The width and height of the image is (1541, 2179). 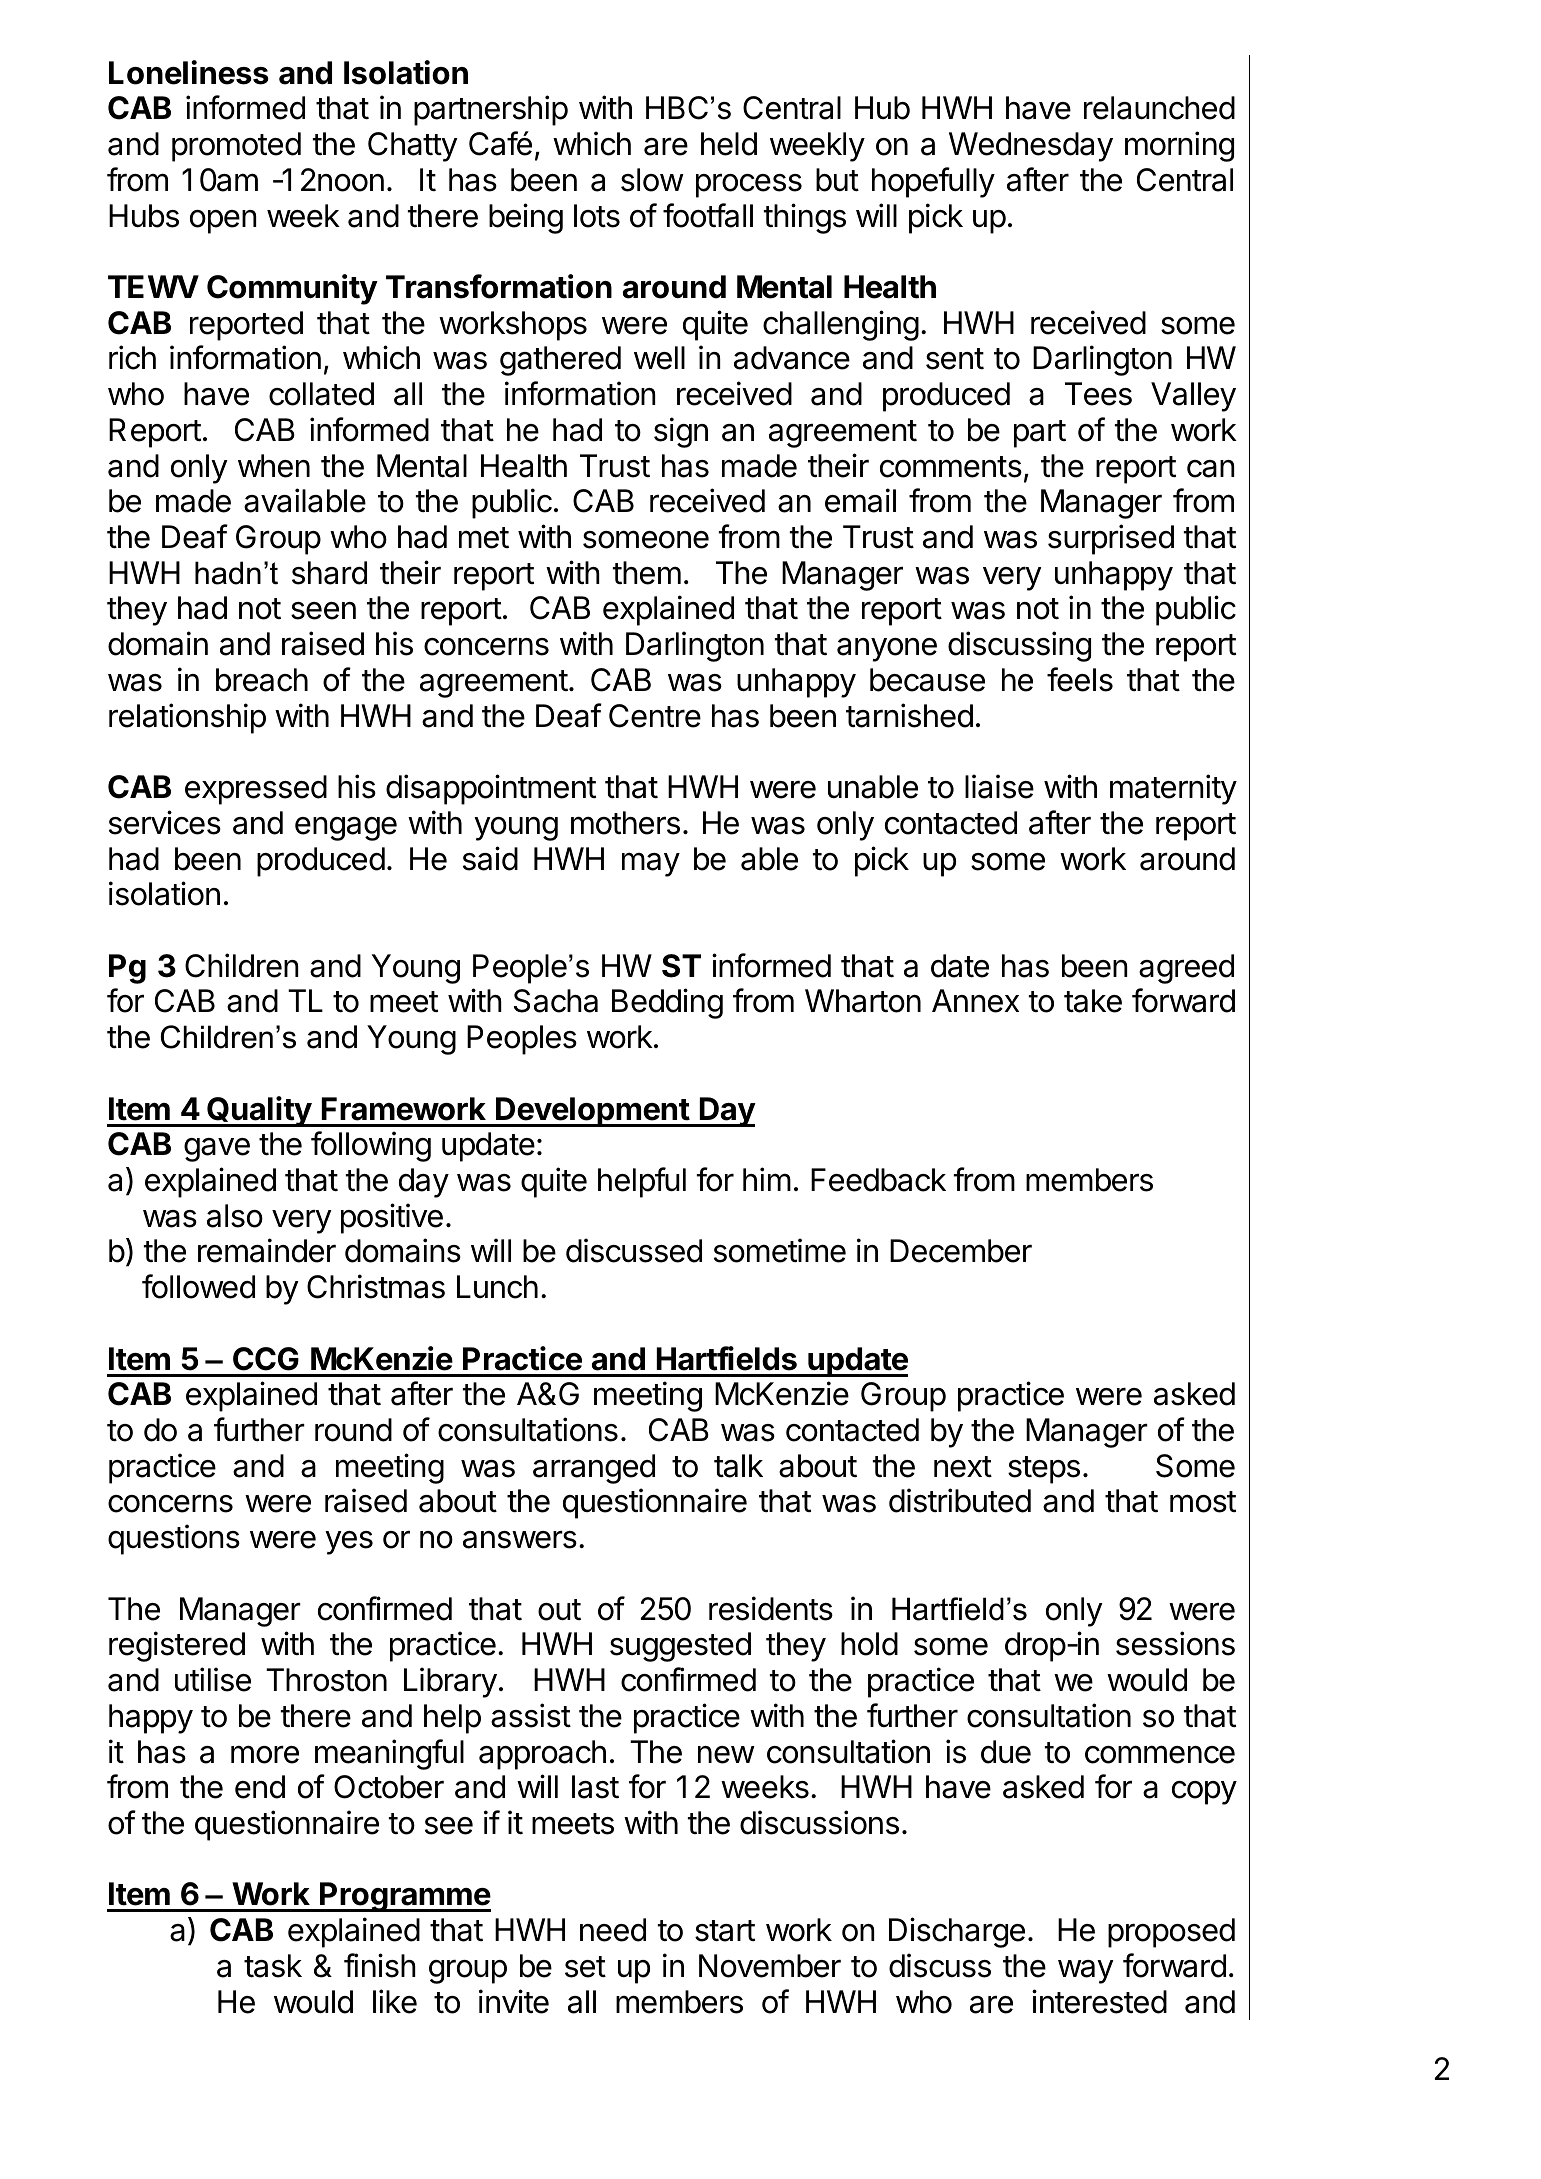 I want to click on start, so click(x=725, y=1931).
